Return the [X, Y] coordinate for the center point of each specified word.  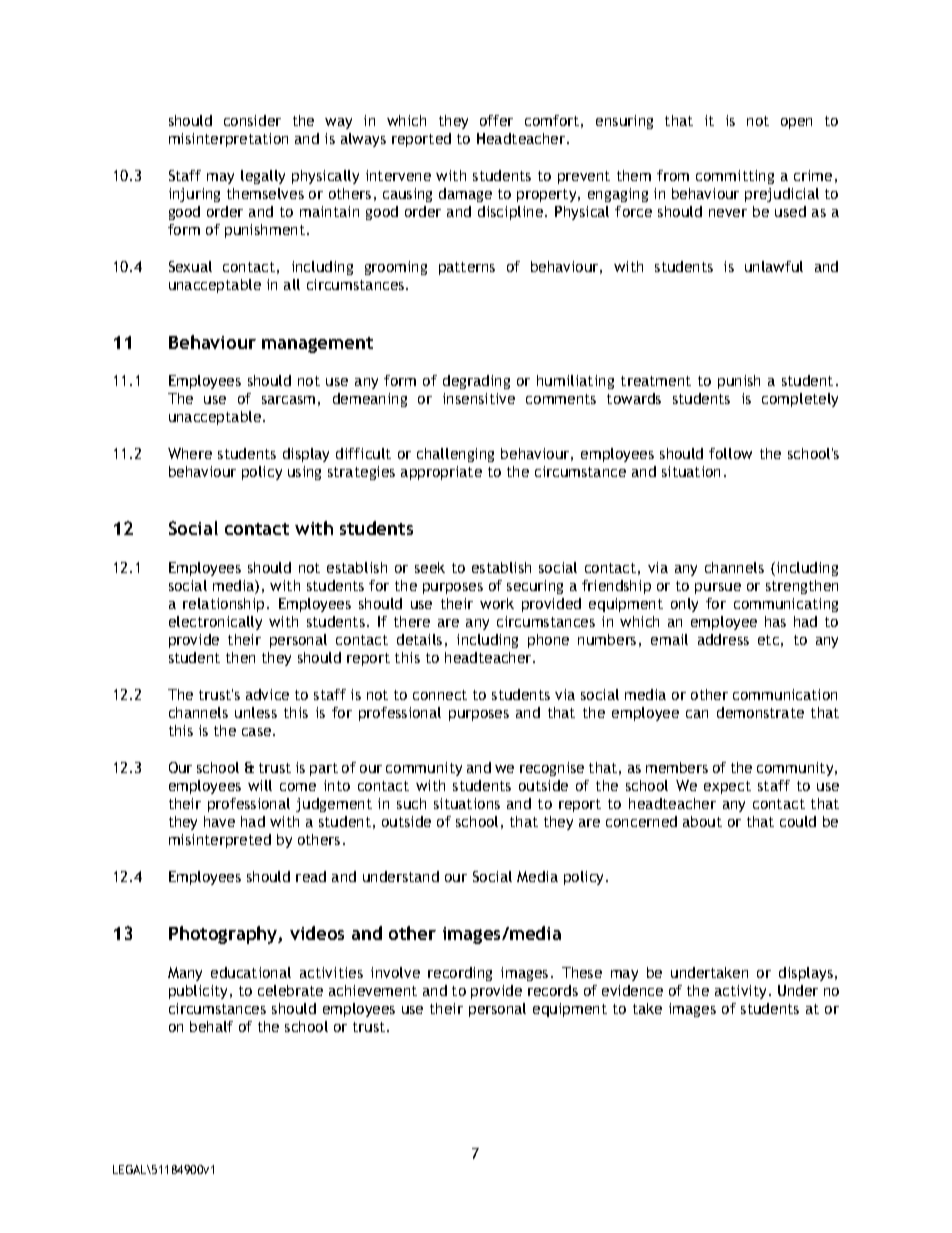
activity [742, 992]
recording [460, 974]
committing [735, 177]
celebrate [290, 990]
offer [496, 120]
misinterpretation [228, 140]
